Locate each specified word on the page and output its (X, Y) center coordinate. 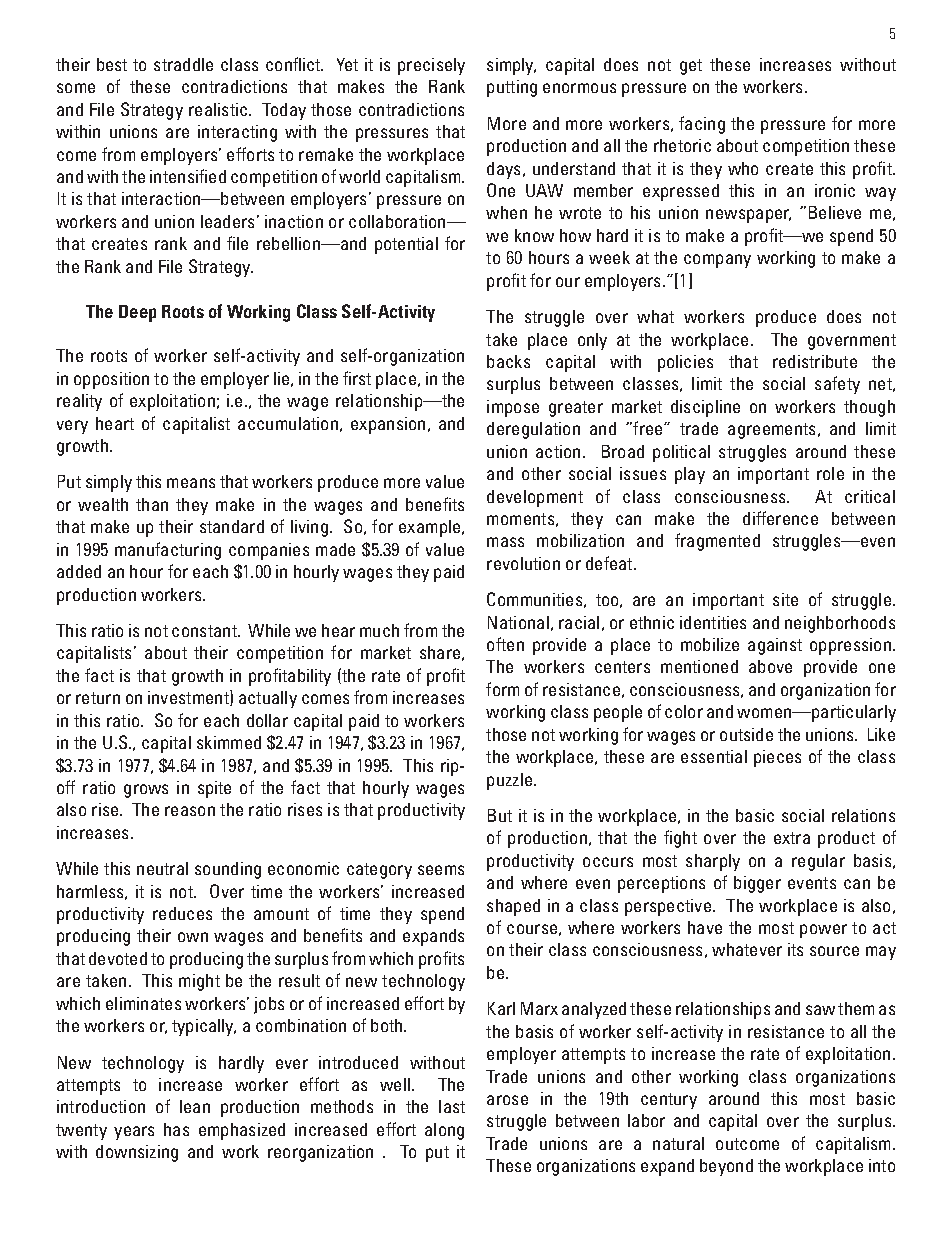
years (134, 1133)
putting (512, 88)
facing (702, 125)
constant (205, 631)
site (785, 599)
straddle (183, 64)
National (518, 622)
